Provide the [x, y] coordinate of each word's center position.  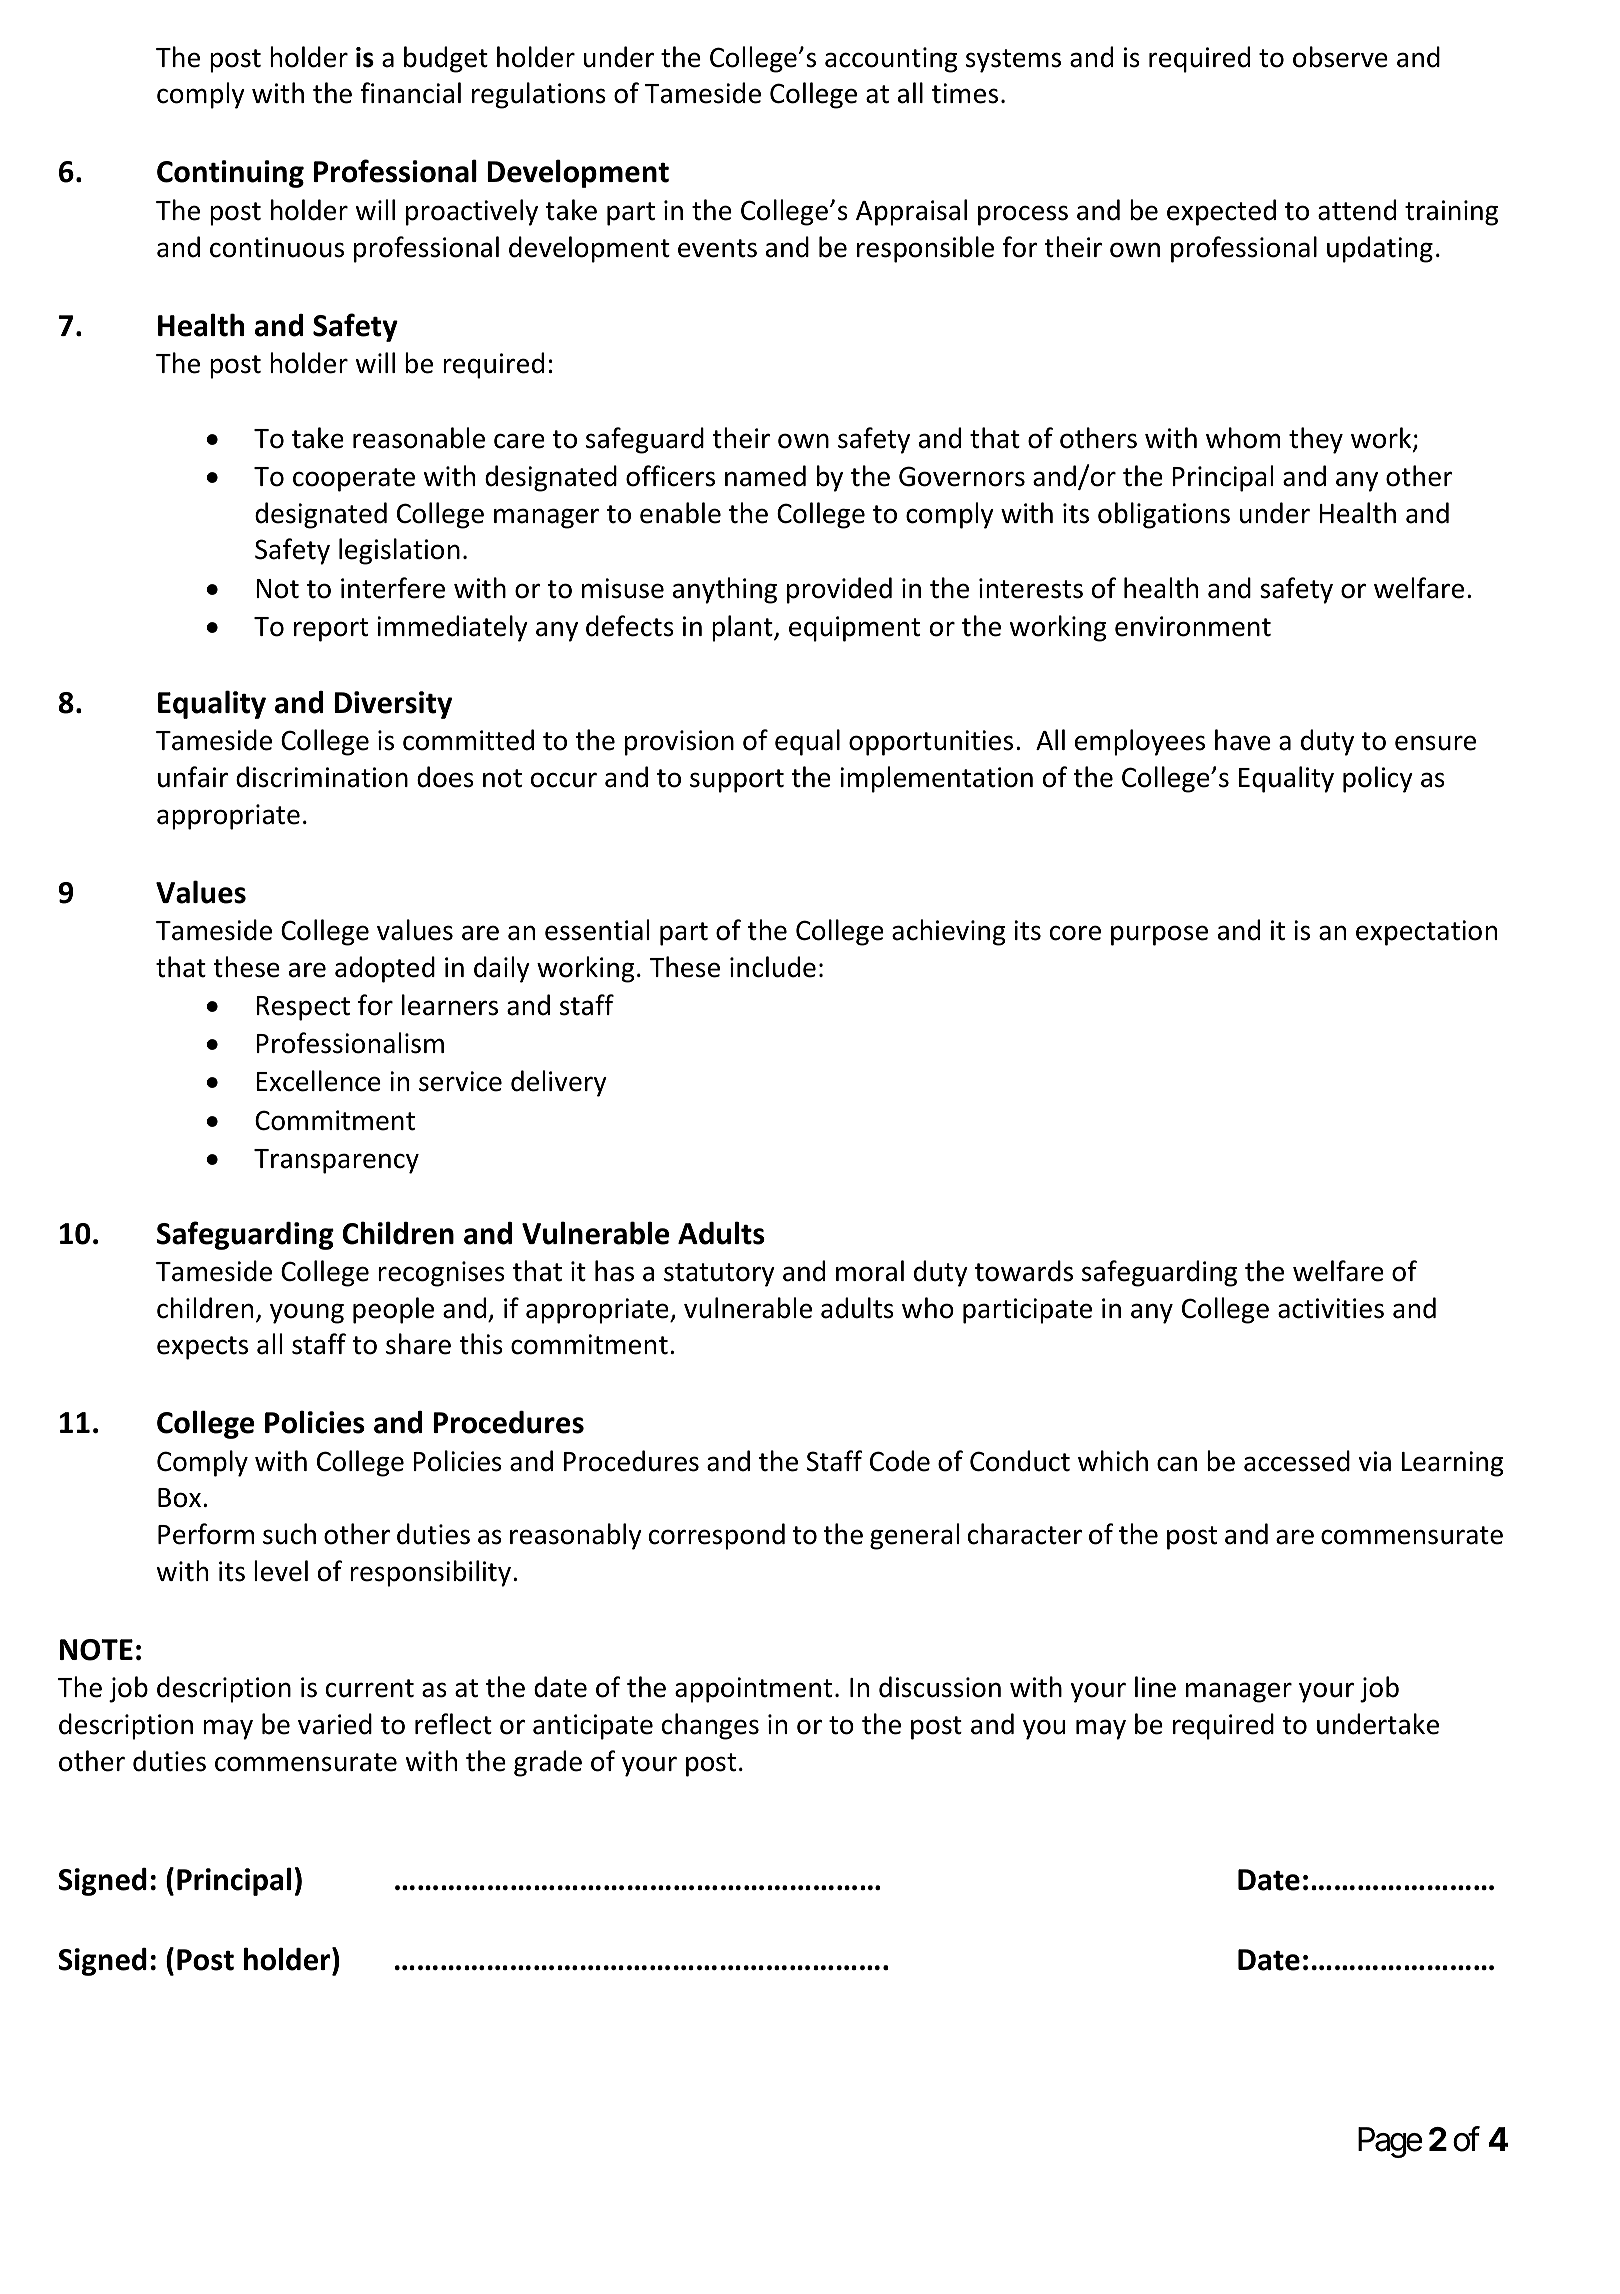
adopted [385, 969]
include [773, 967]
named [765, 476]
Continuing [230, 174]
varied [335, 1724]
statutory [719, 1275]
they [1316, 440]
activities [1331, 1308]
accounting [891, 60]
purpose [1159, 935]
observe [1340, 57]
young [307, 1313]
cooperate [354, 480]
